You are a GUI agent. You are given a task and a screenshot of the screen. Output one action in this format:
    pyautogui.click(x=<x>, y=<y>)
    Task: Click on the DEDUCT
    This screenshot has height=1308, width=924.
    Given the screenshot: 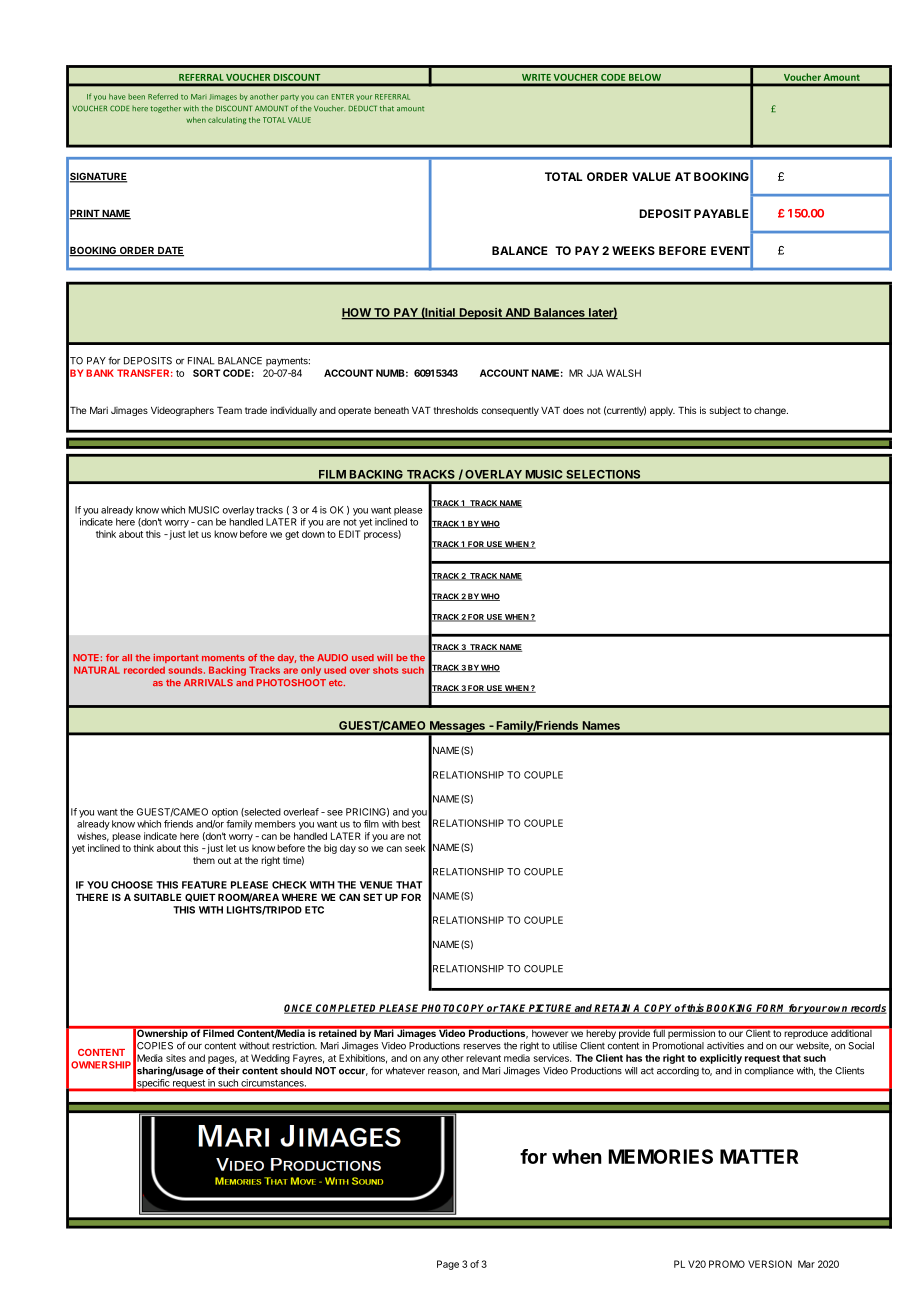 What is the action you would take?
    pyautogui.click(x=363, y=108)
